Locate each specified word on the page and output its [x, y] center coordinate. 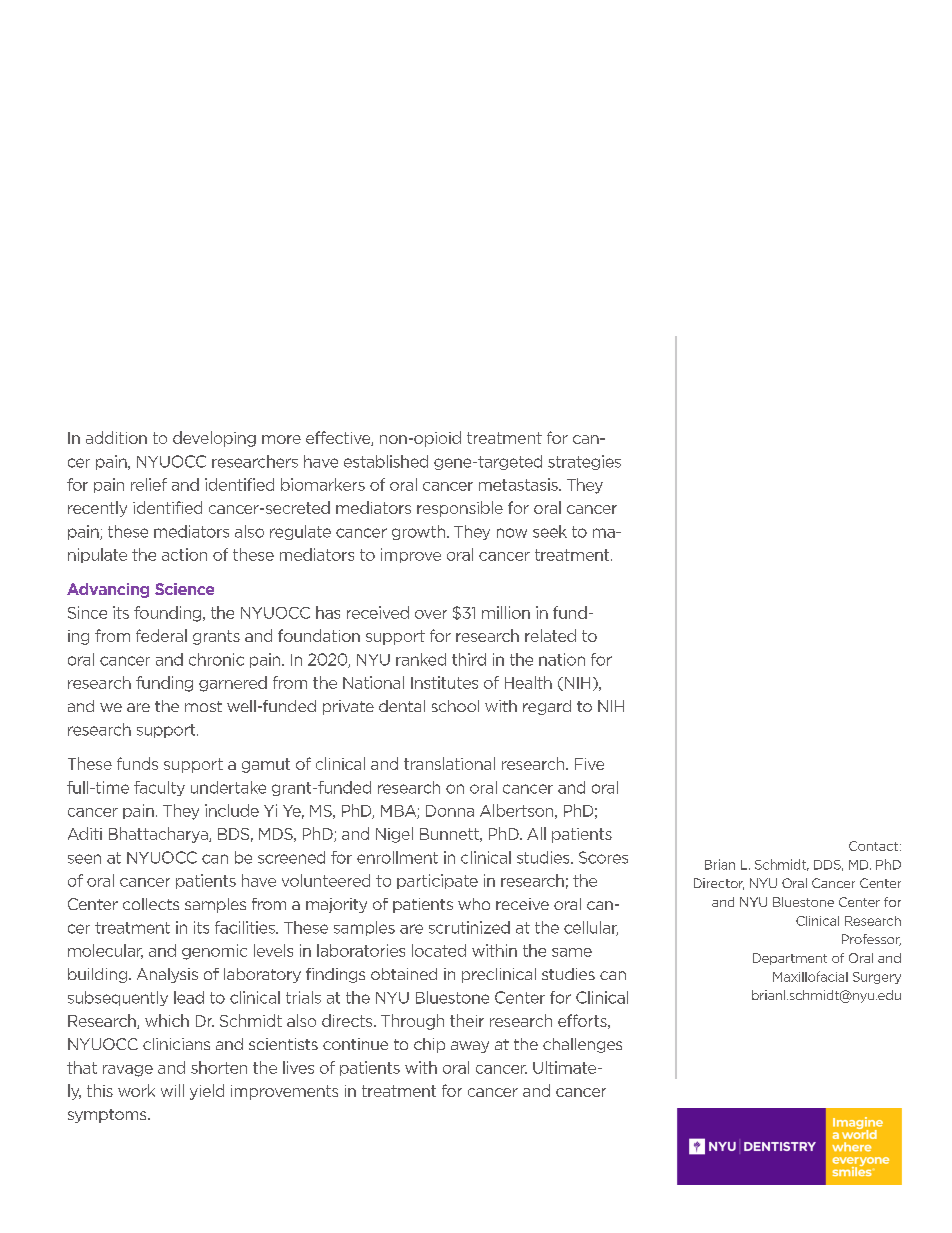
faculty [159, 788]
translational [449, 763]
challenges [582, 1045]
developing [214, 439]
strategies [584, 462]
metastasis [519, 484]
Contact [875, 846]
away [470, 1047]
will [172, 1090]
